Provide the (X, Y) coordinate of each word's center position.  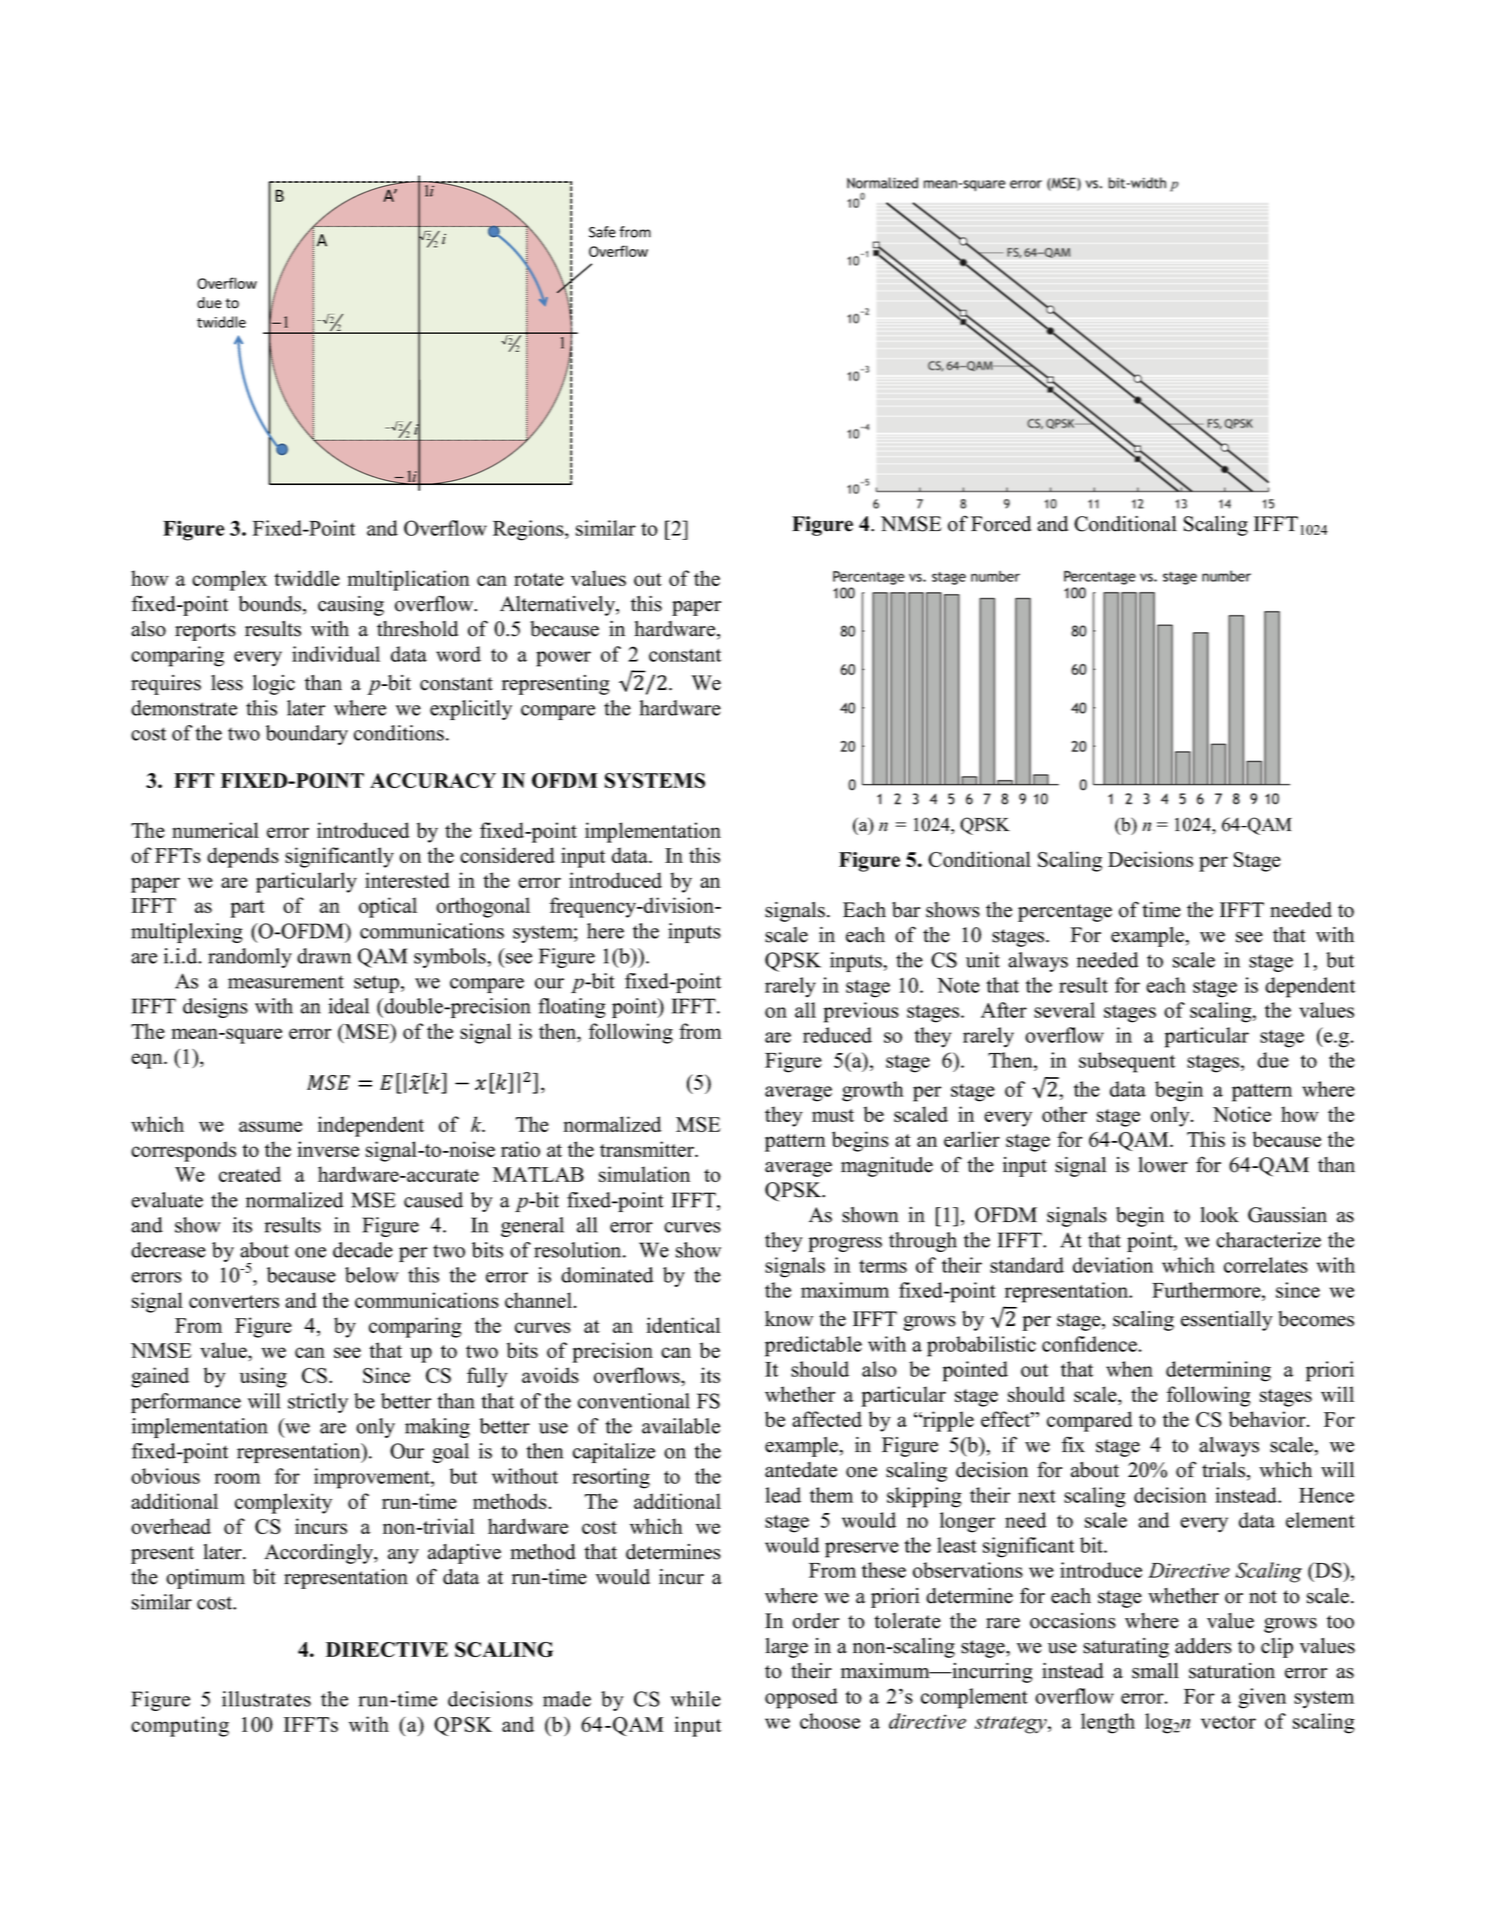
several (1064, 1010)
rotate (539, 579)
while (696, 1699)
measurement (286, 982)
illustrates (266, 1699)
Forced (1001, 524)
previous (861, 1012)
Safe (602, 232)
